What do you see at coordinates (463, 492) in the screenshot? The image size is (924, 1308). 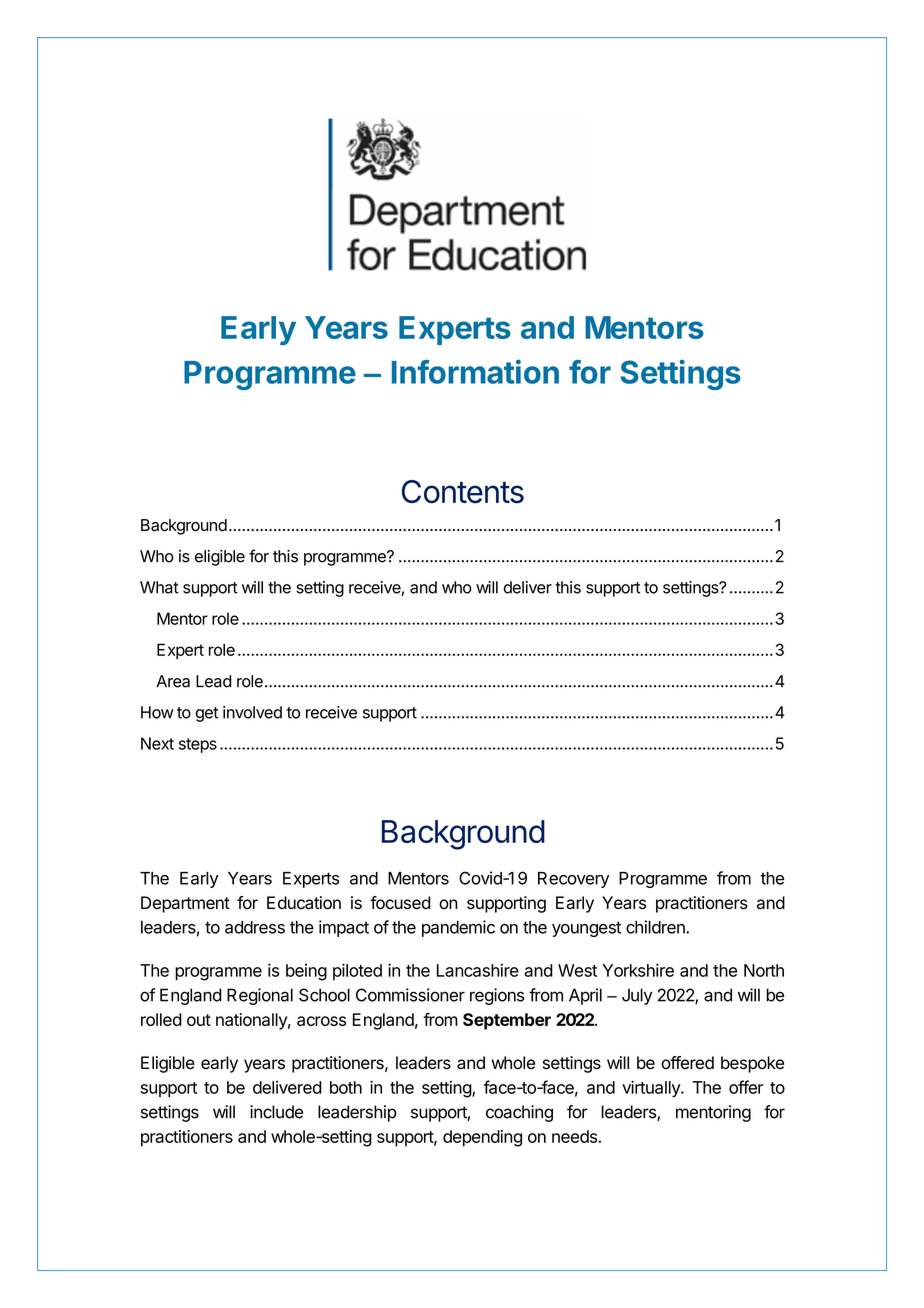 I see `Contents` at bounding box center [463, 492].
